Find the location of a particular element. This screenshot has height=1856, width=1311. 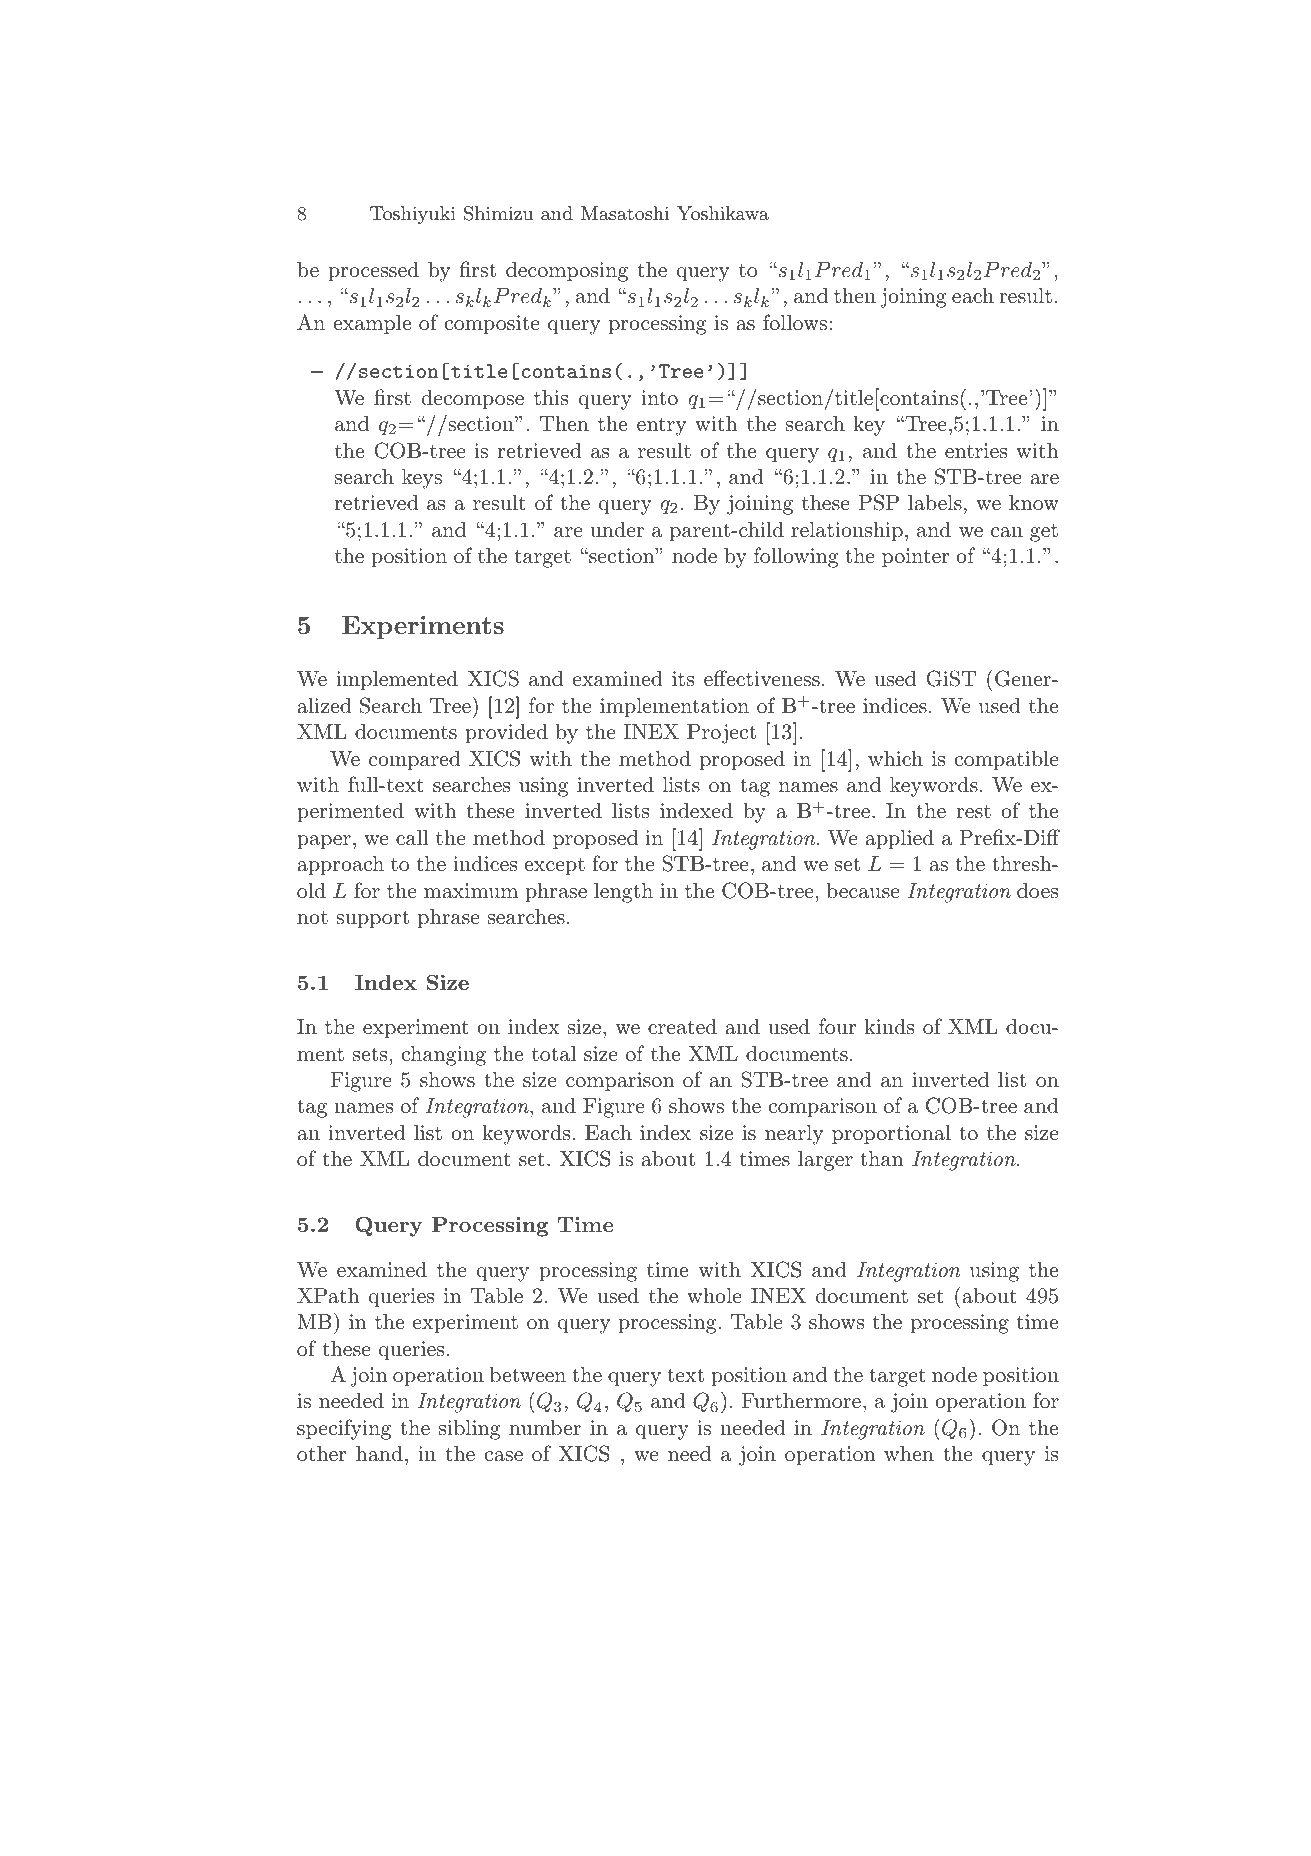

decomposing is located at coordinates (567, 272).
